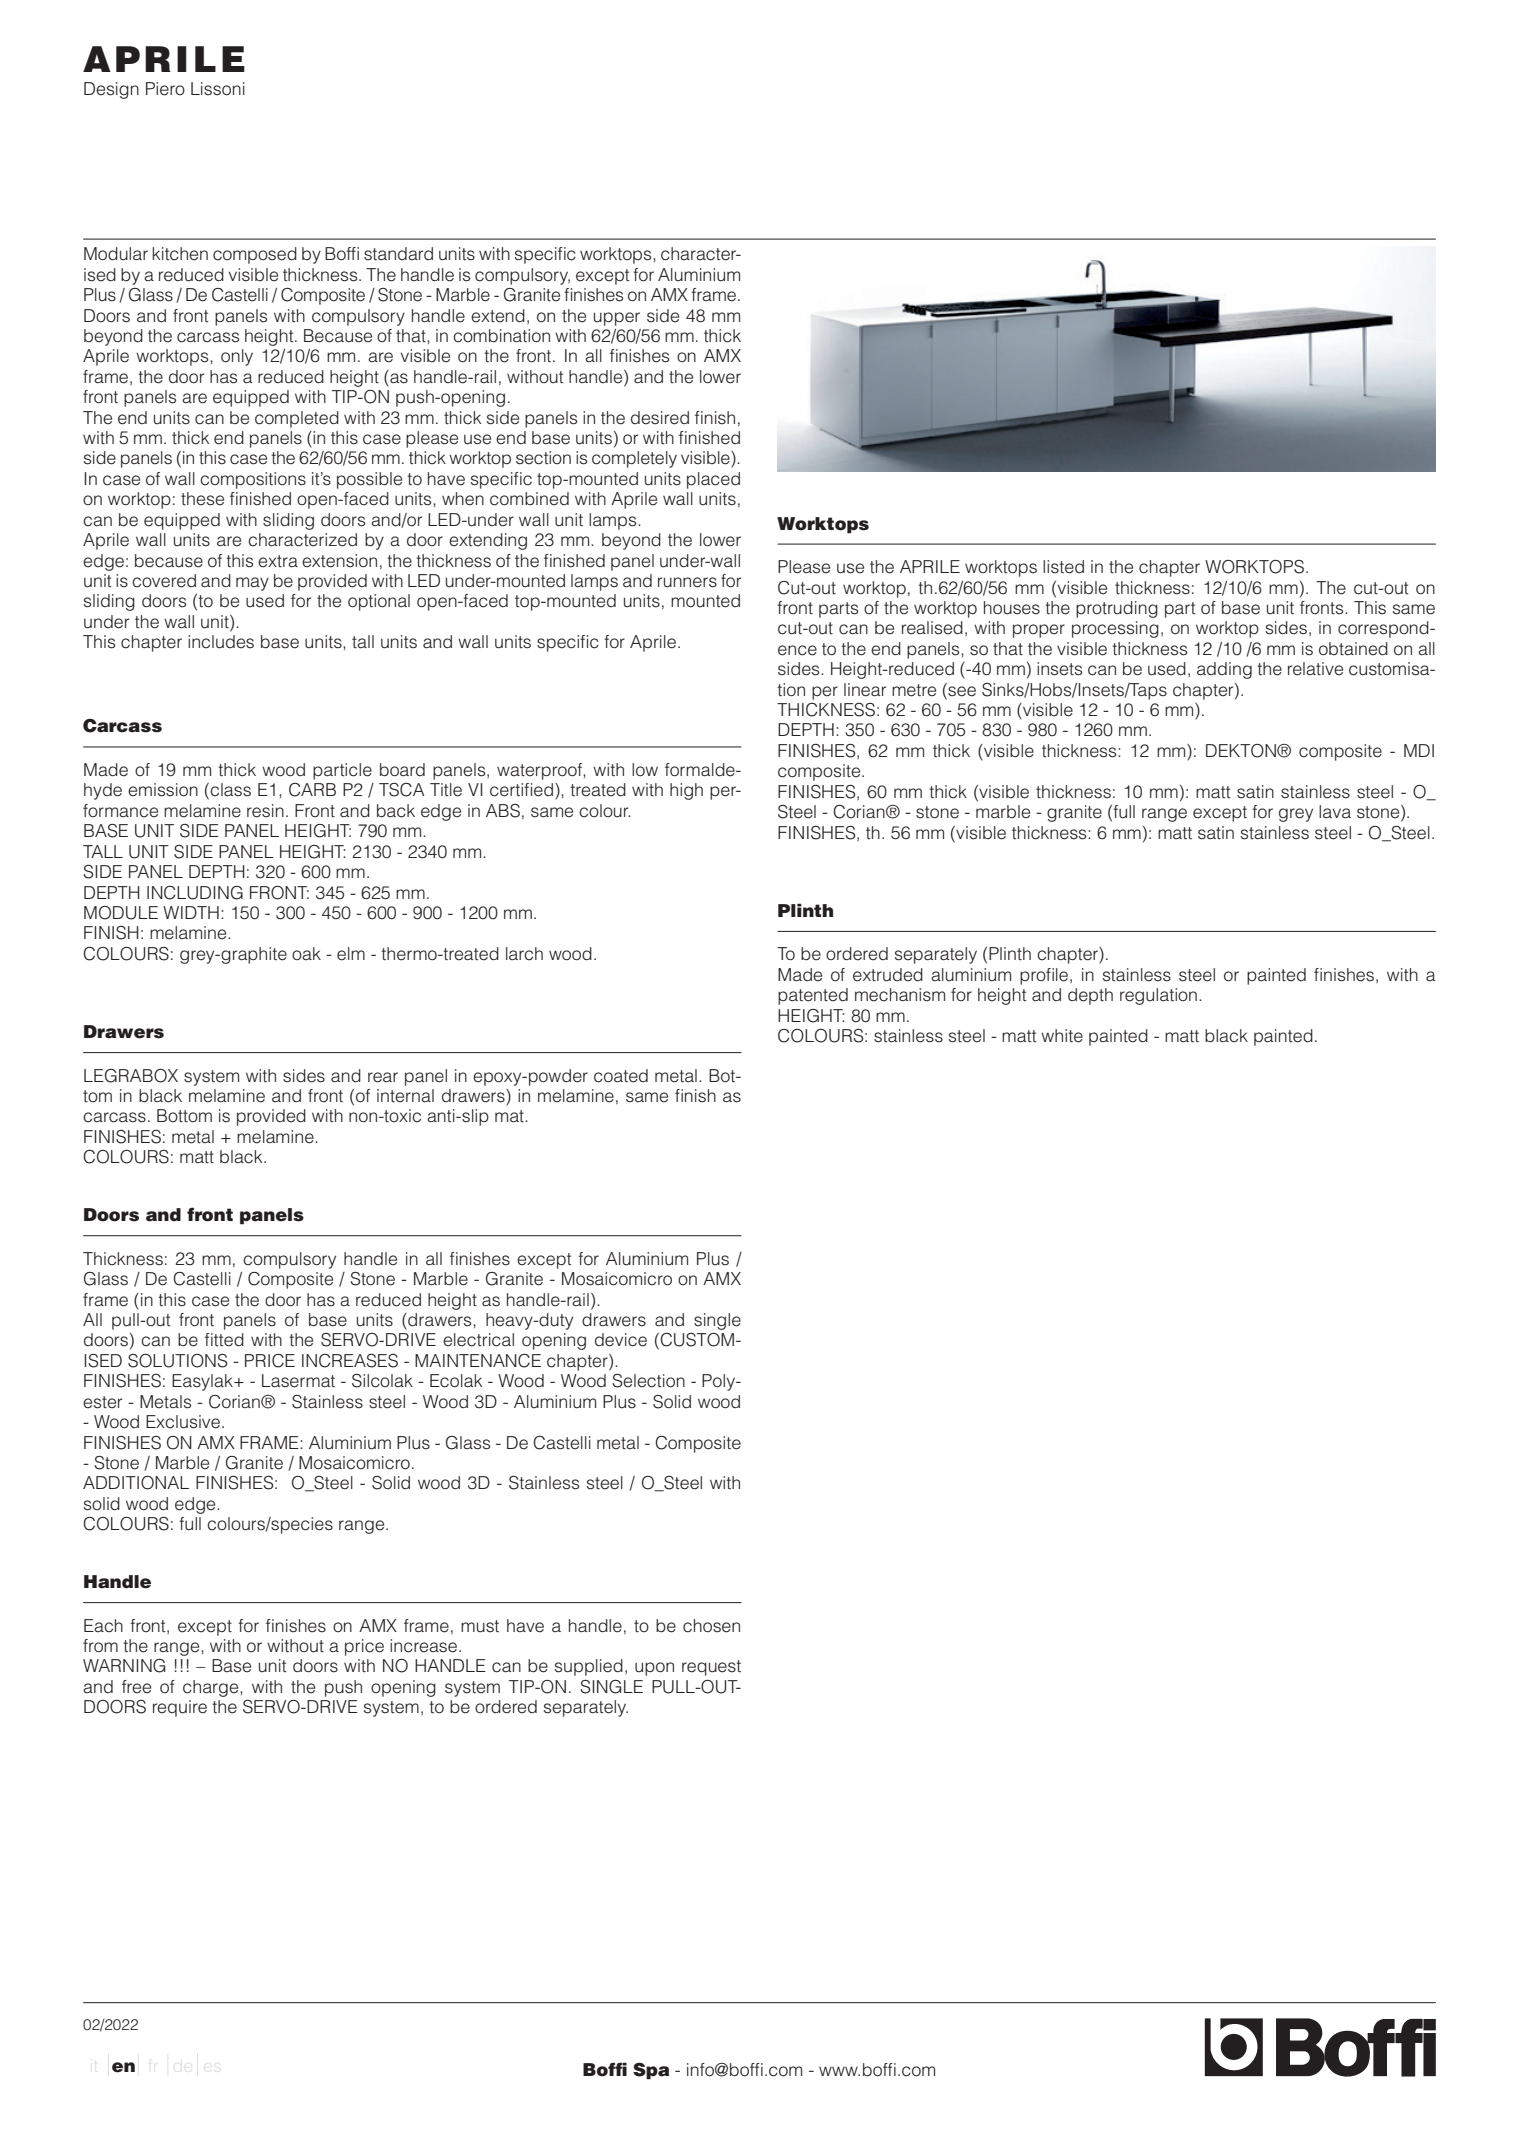 The image size is (1519, 2149). What do you see at coordinates (1063, 567) in the document?
I see `listed` at bounding box center [1063, 567].
